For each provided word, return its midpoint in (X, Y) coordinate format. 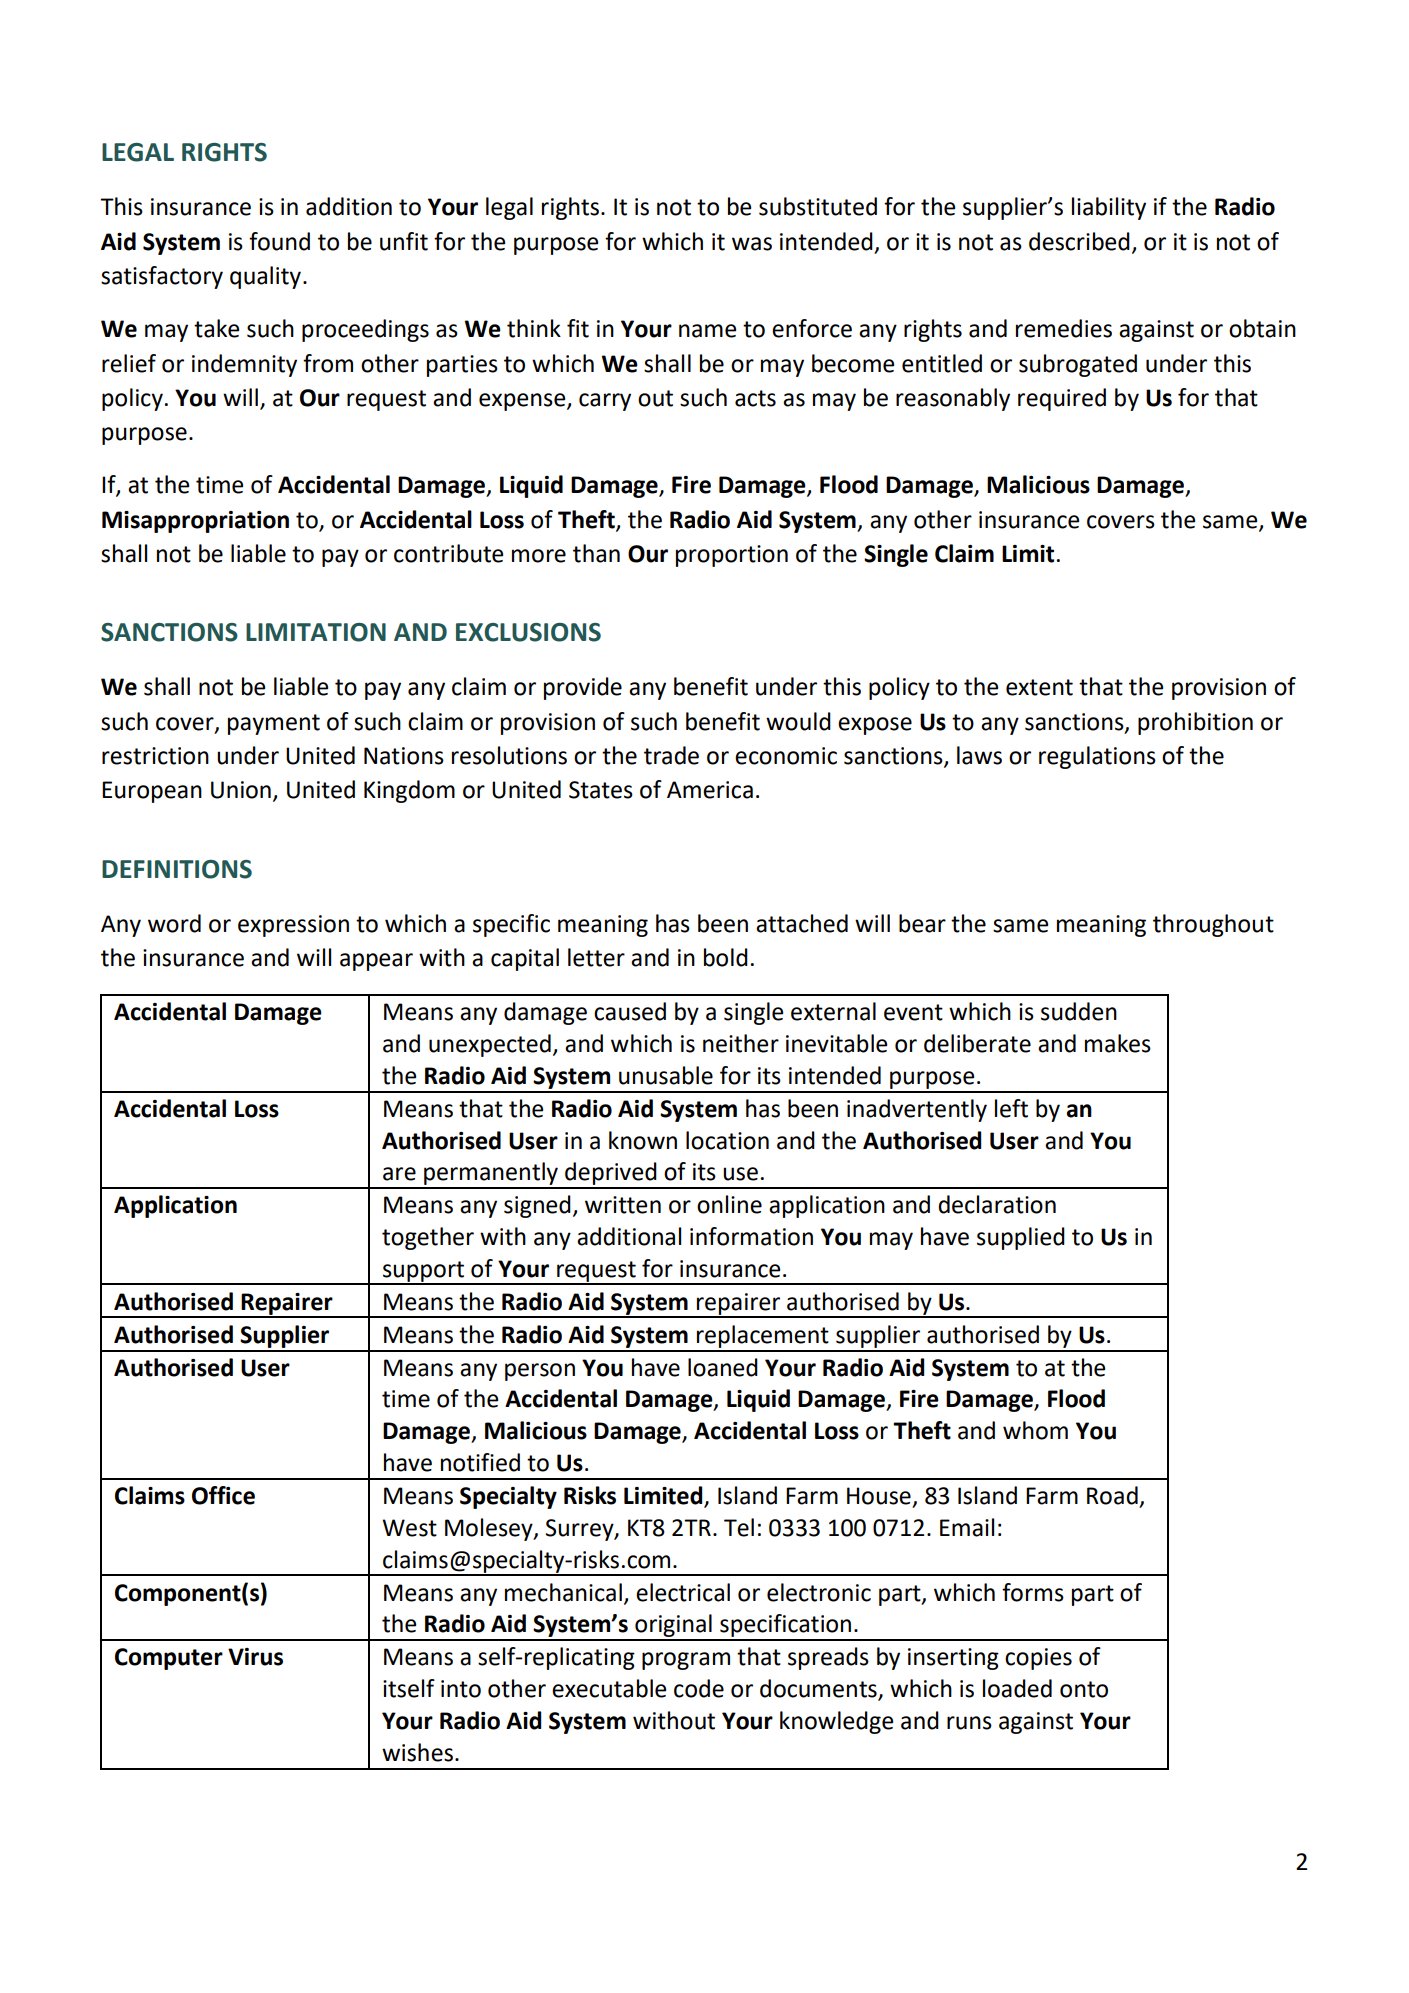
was (752, 244)
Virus (255, 1657)
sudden (1079, 1011)
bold (726, 957)
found (279, 241)
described (1079, 241)
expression (293, 926)
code (699, 1688)
